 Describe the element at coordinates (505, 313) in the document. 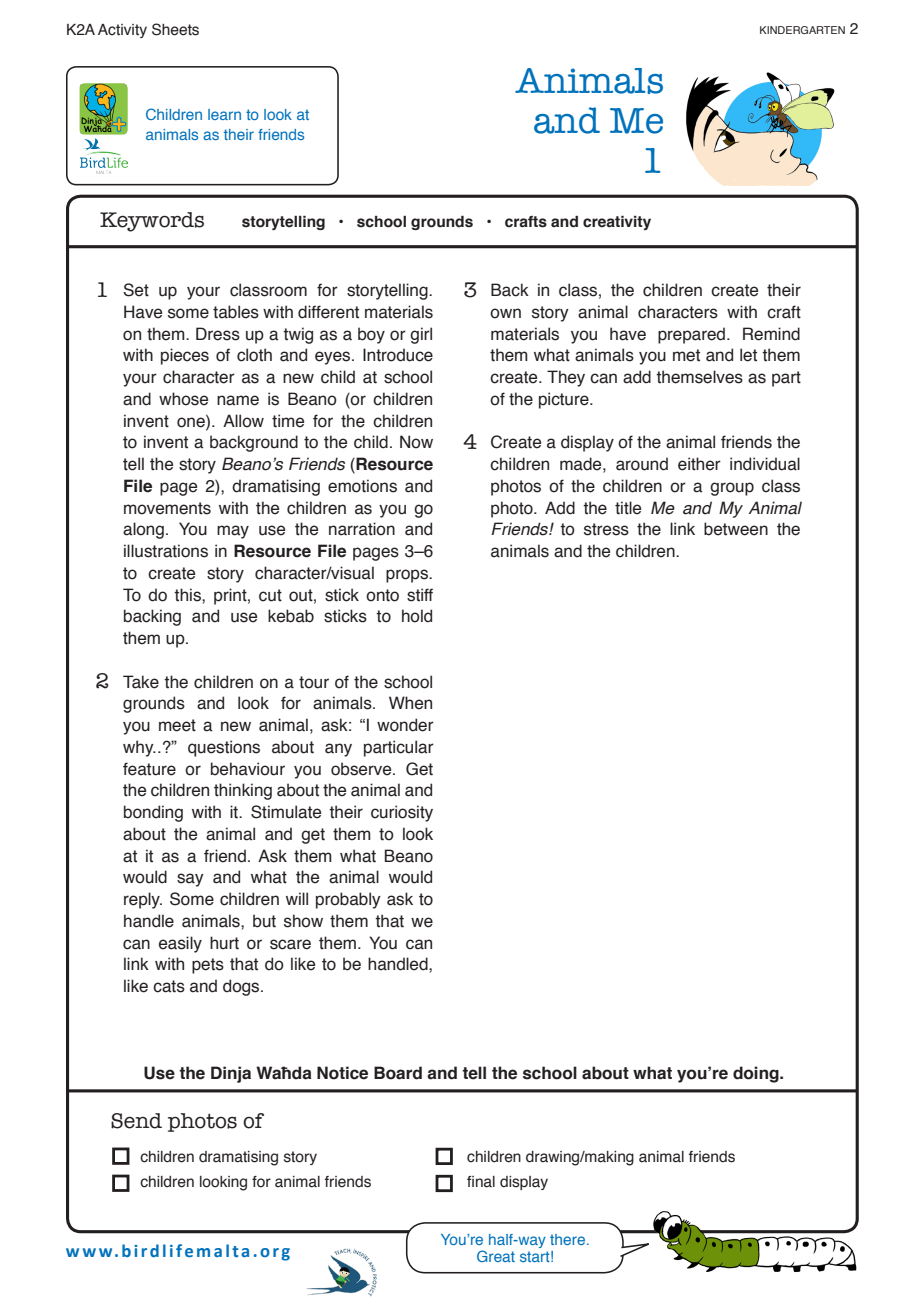

I see `own` at that location.
